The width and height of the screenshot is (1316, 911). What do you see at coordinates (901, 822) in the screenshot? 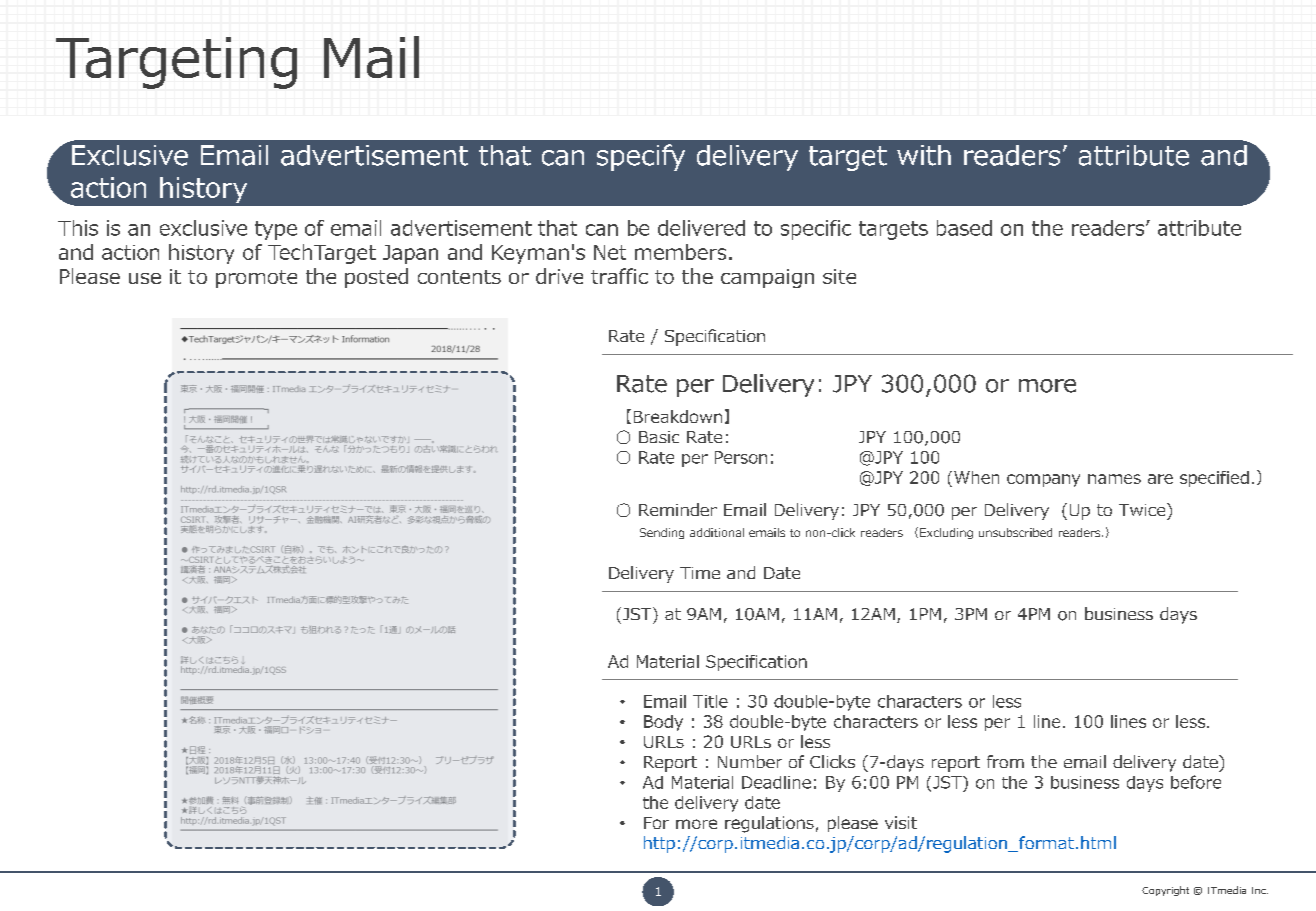
I see `visit` at bounding box center [901, 822].
